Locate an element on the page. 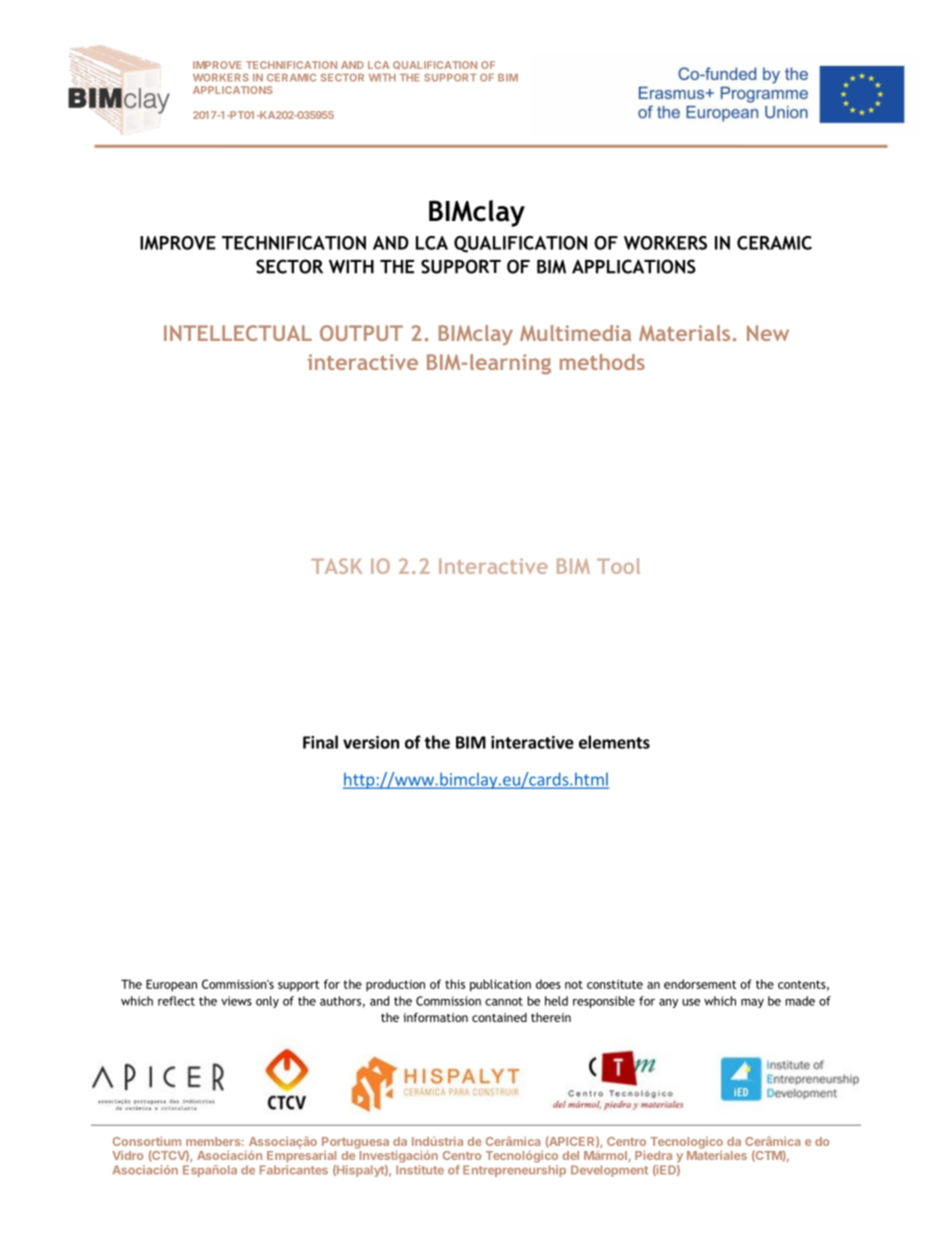 This image has width=952, height=1233. elements is located at coordinates (614, 742).
